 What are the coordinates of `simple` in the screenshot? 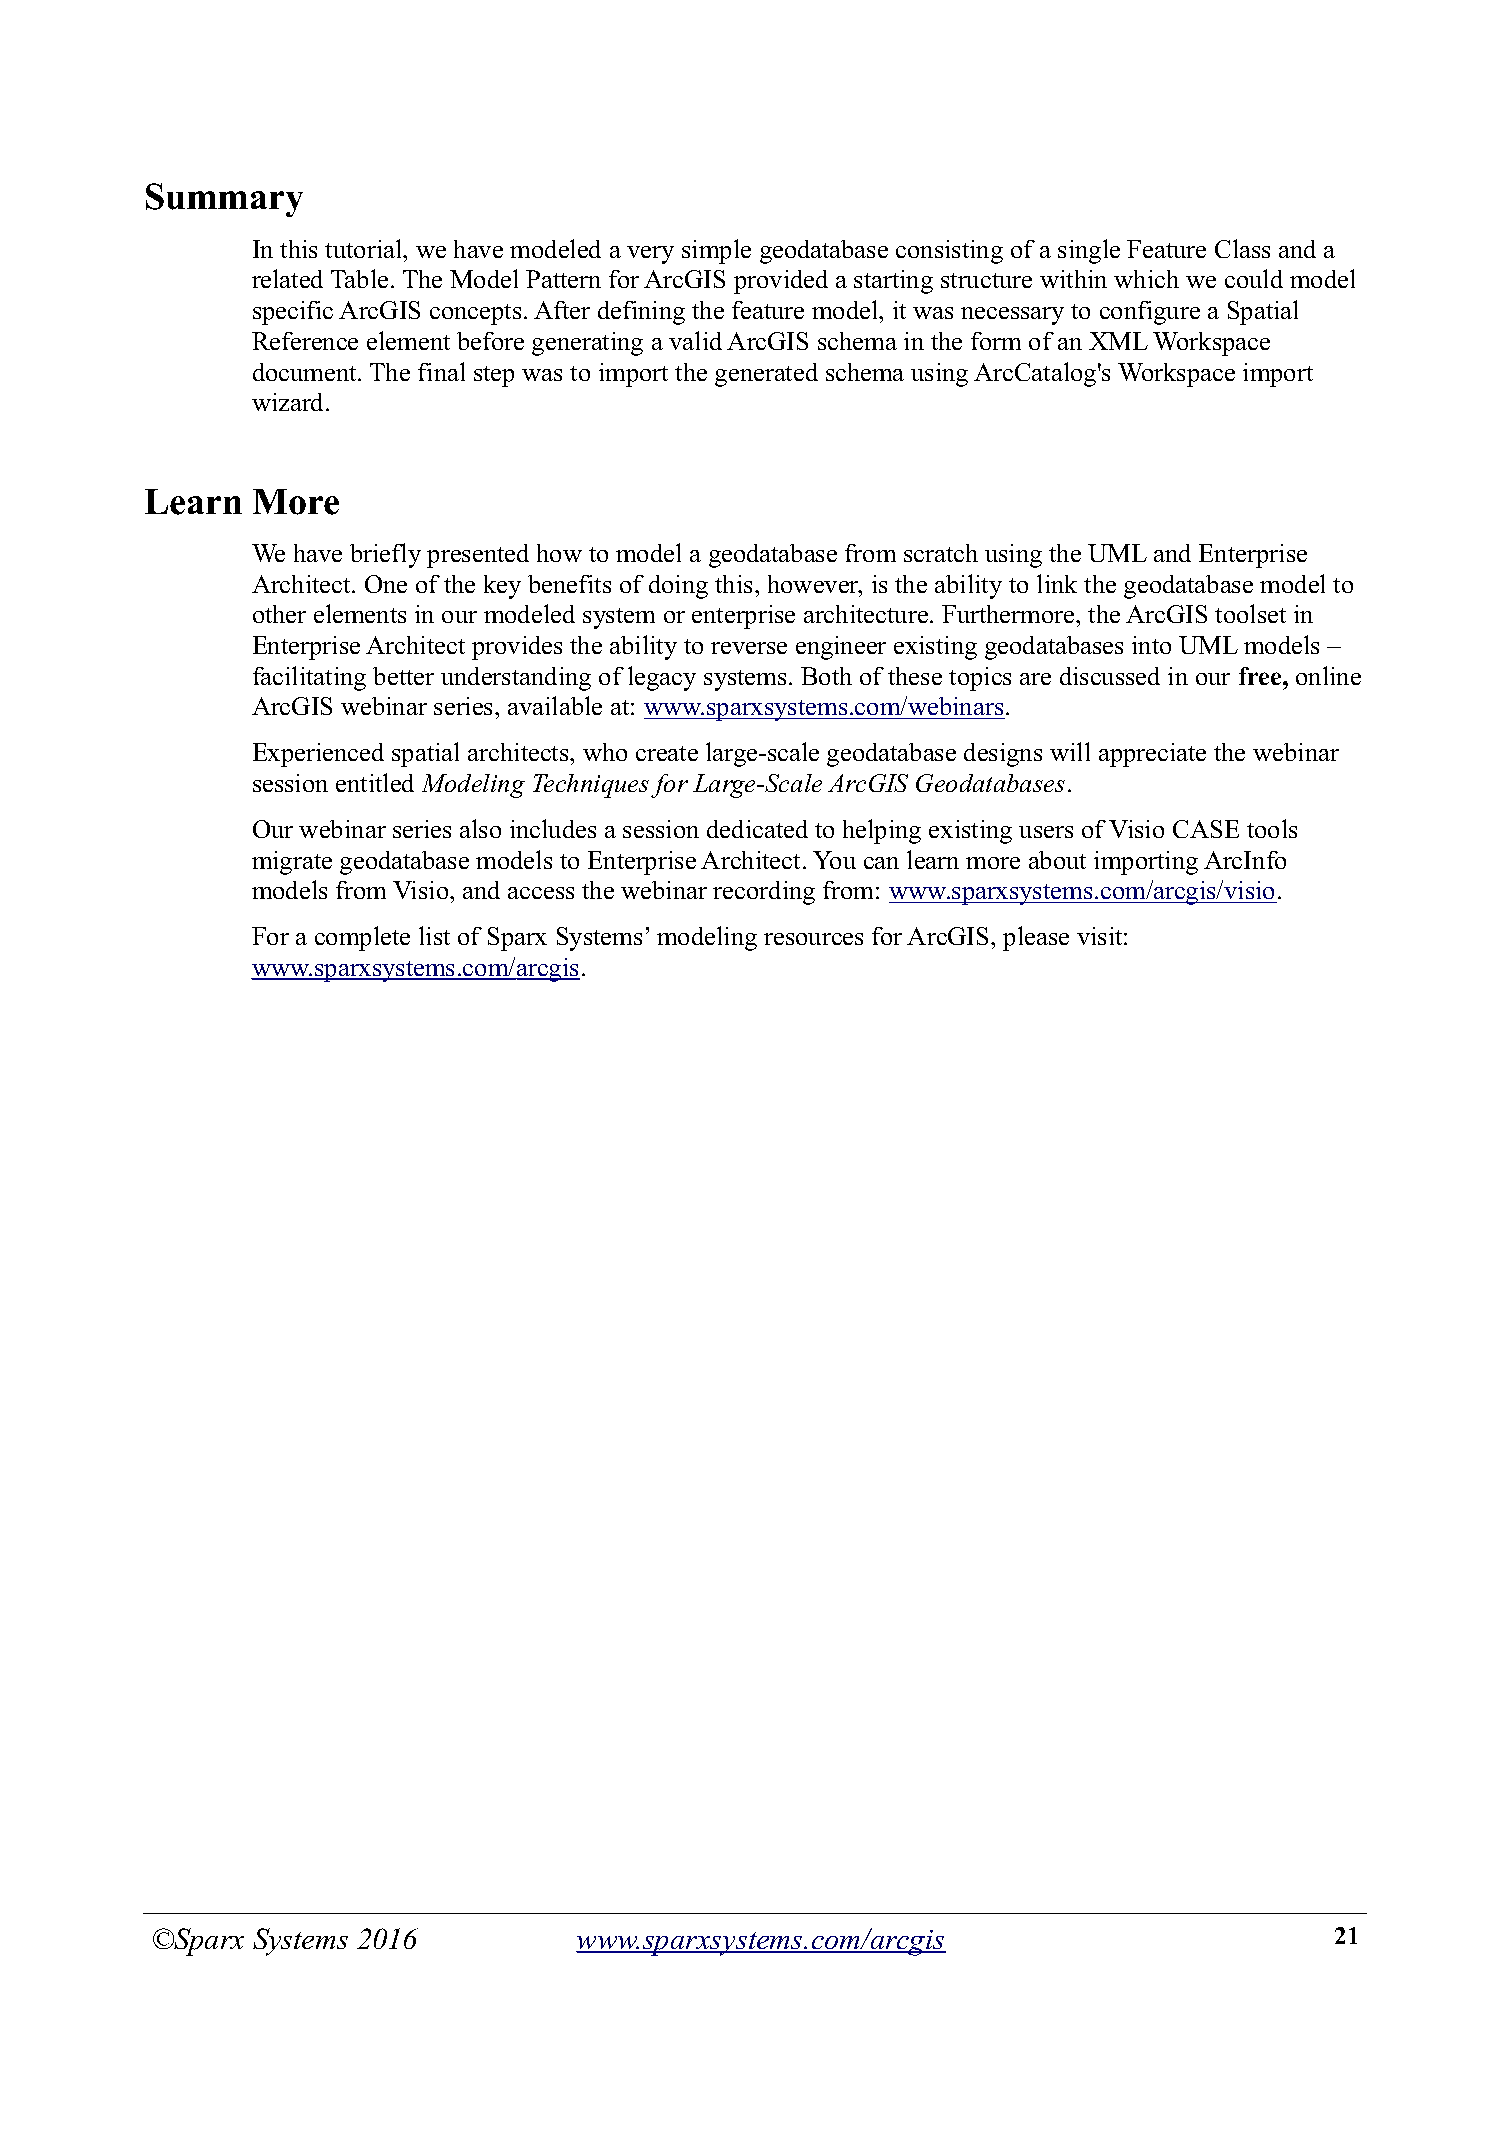 It's located at (716, 251).
